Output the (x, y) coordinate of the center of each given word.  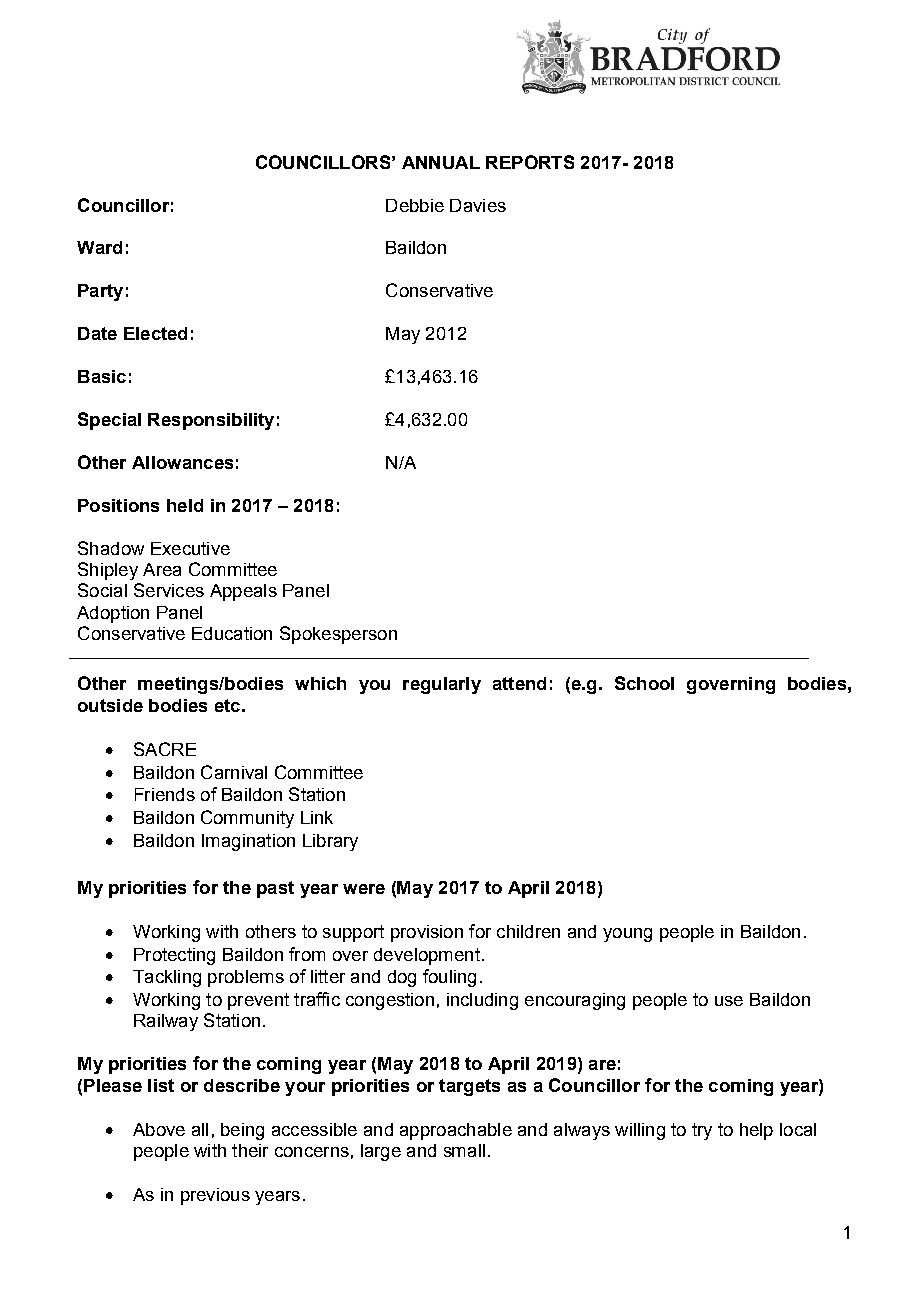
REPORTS (530, 162)
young (627, 935)
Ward (99, 247)
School (644, 683)
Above (159, 1129)
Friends (165, 794)
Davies (478, 205)
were (364, 889)
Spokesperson (338, 635)
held (185, 505)
